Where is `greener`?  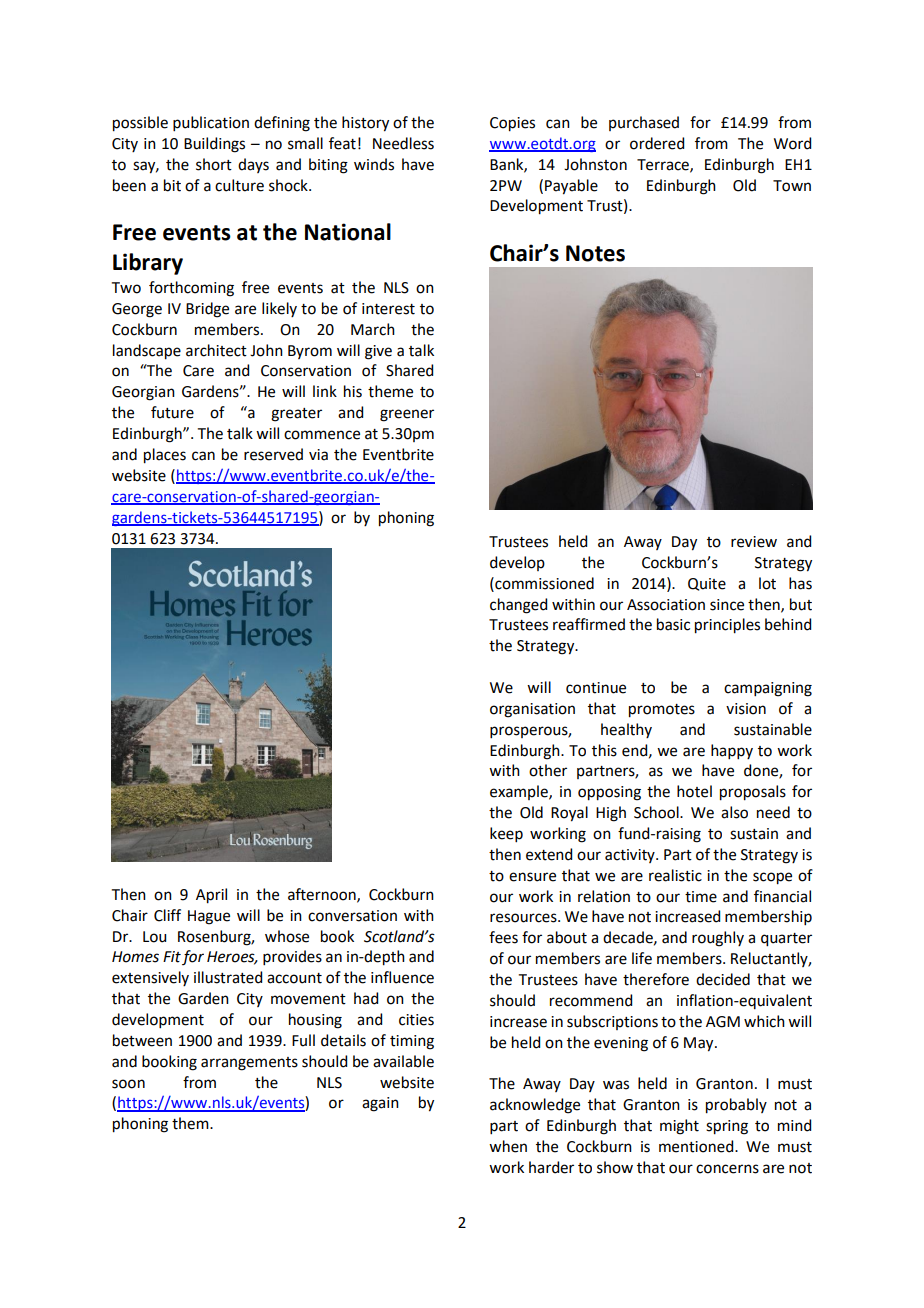 greener is located at coordinates (407, 415).
